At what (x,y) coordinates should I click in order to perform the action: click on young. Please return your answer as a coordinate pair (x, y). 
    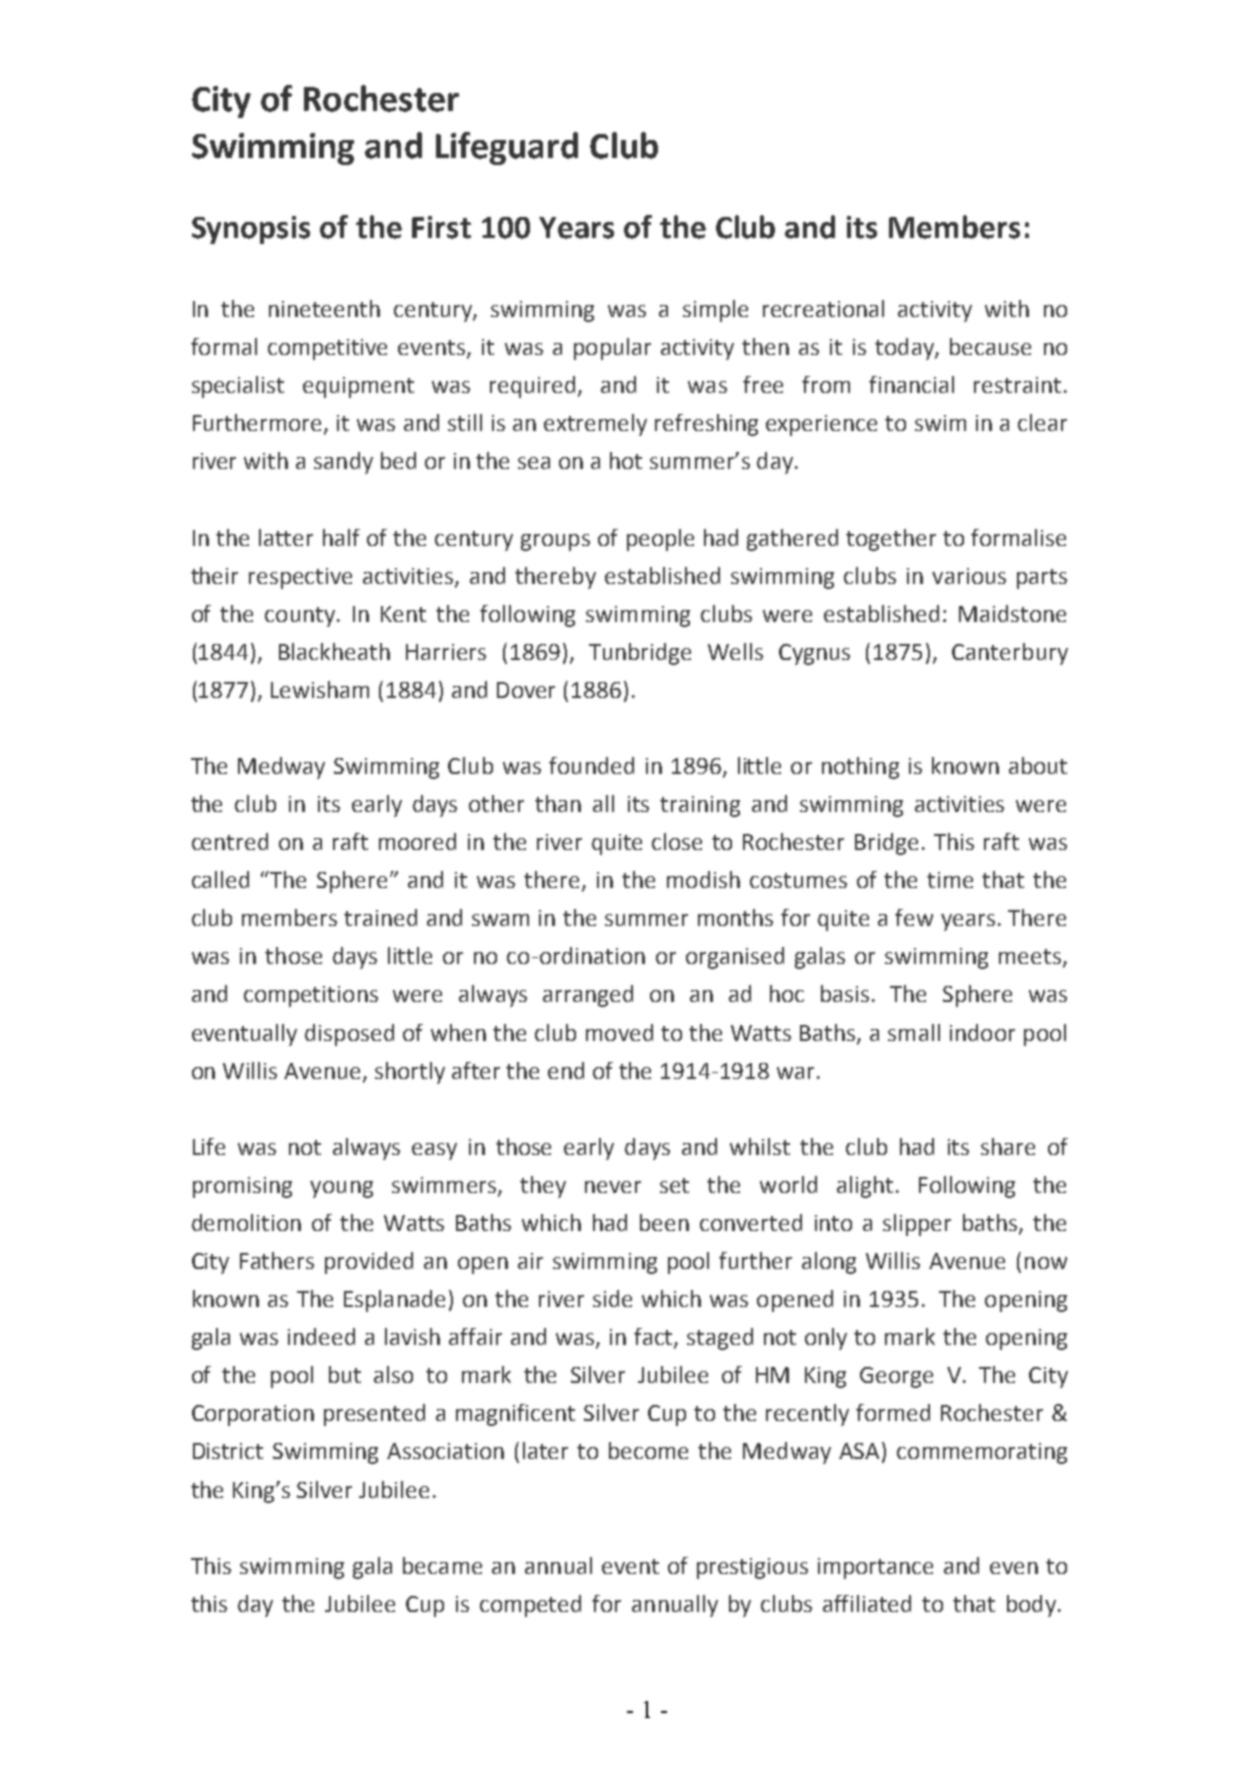
    Looking at the image, I should click on (341, 1189).
